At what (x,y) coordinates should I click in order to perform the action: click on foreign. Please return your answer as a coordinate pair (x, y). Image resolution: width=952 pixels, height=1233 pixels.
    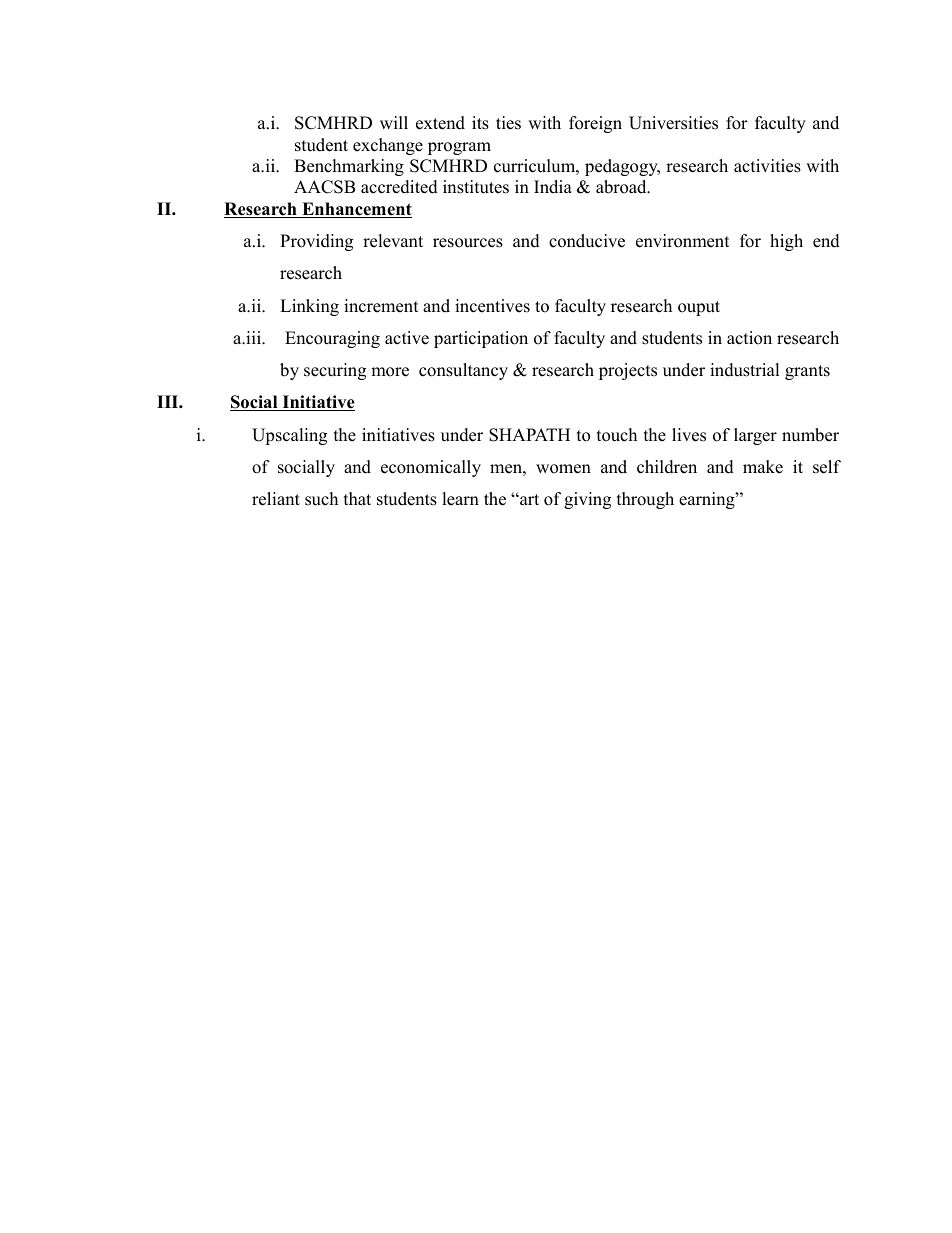
    Looking at the image, I should click on (595, 124).
